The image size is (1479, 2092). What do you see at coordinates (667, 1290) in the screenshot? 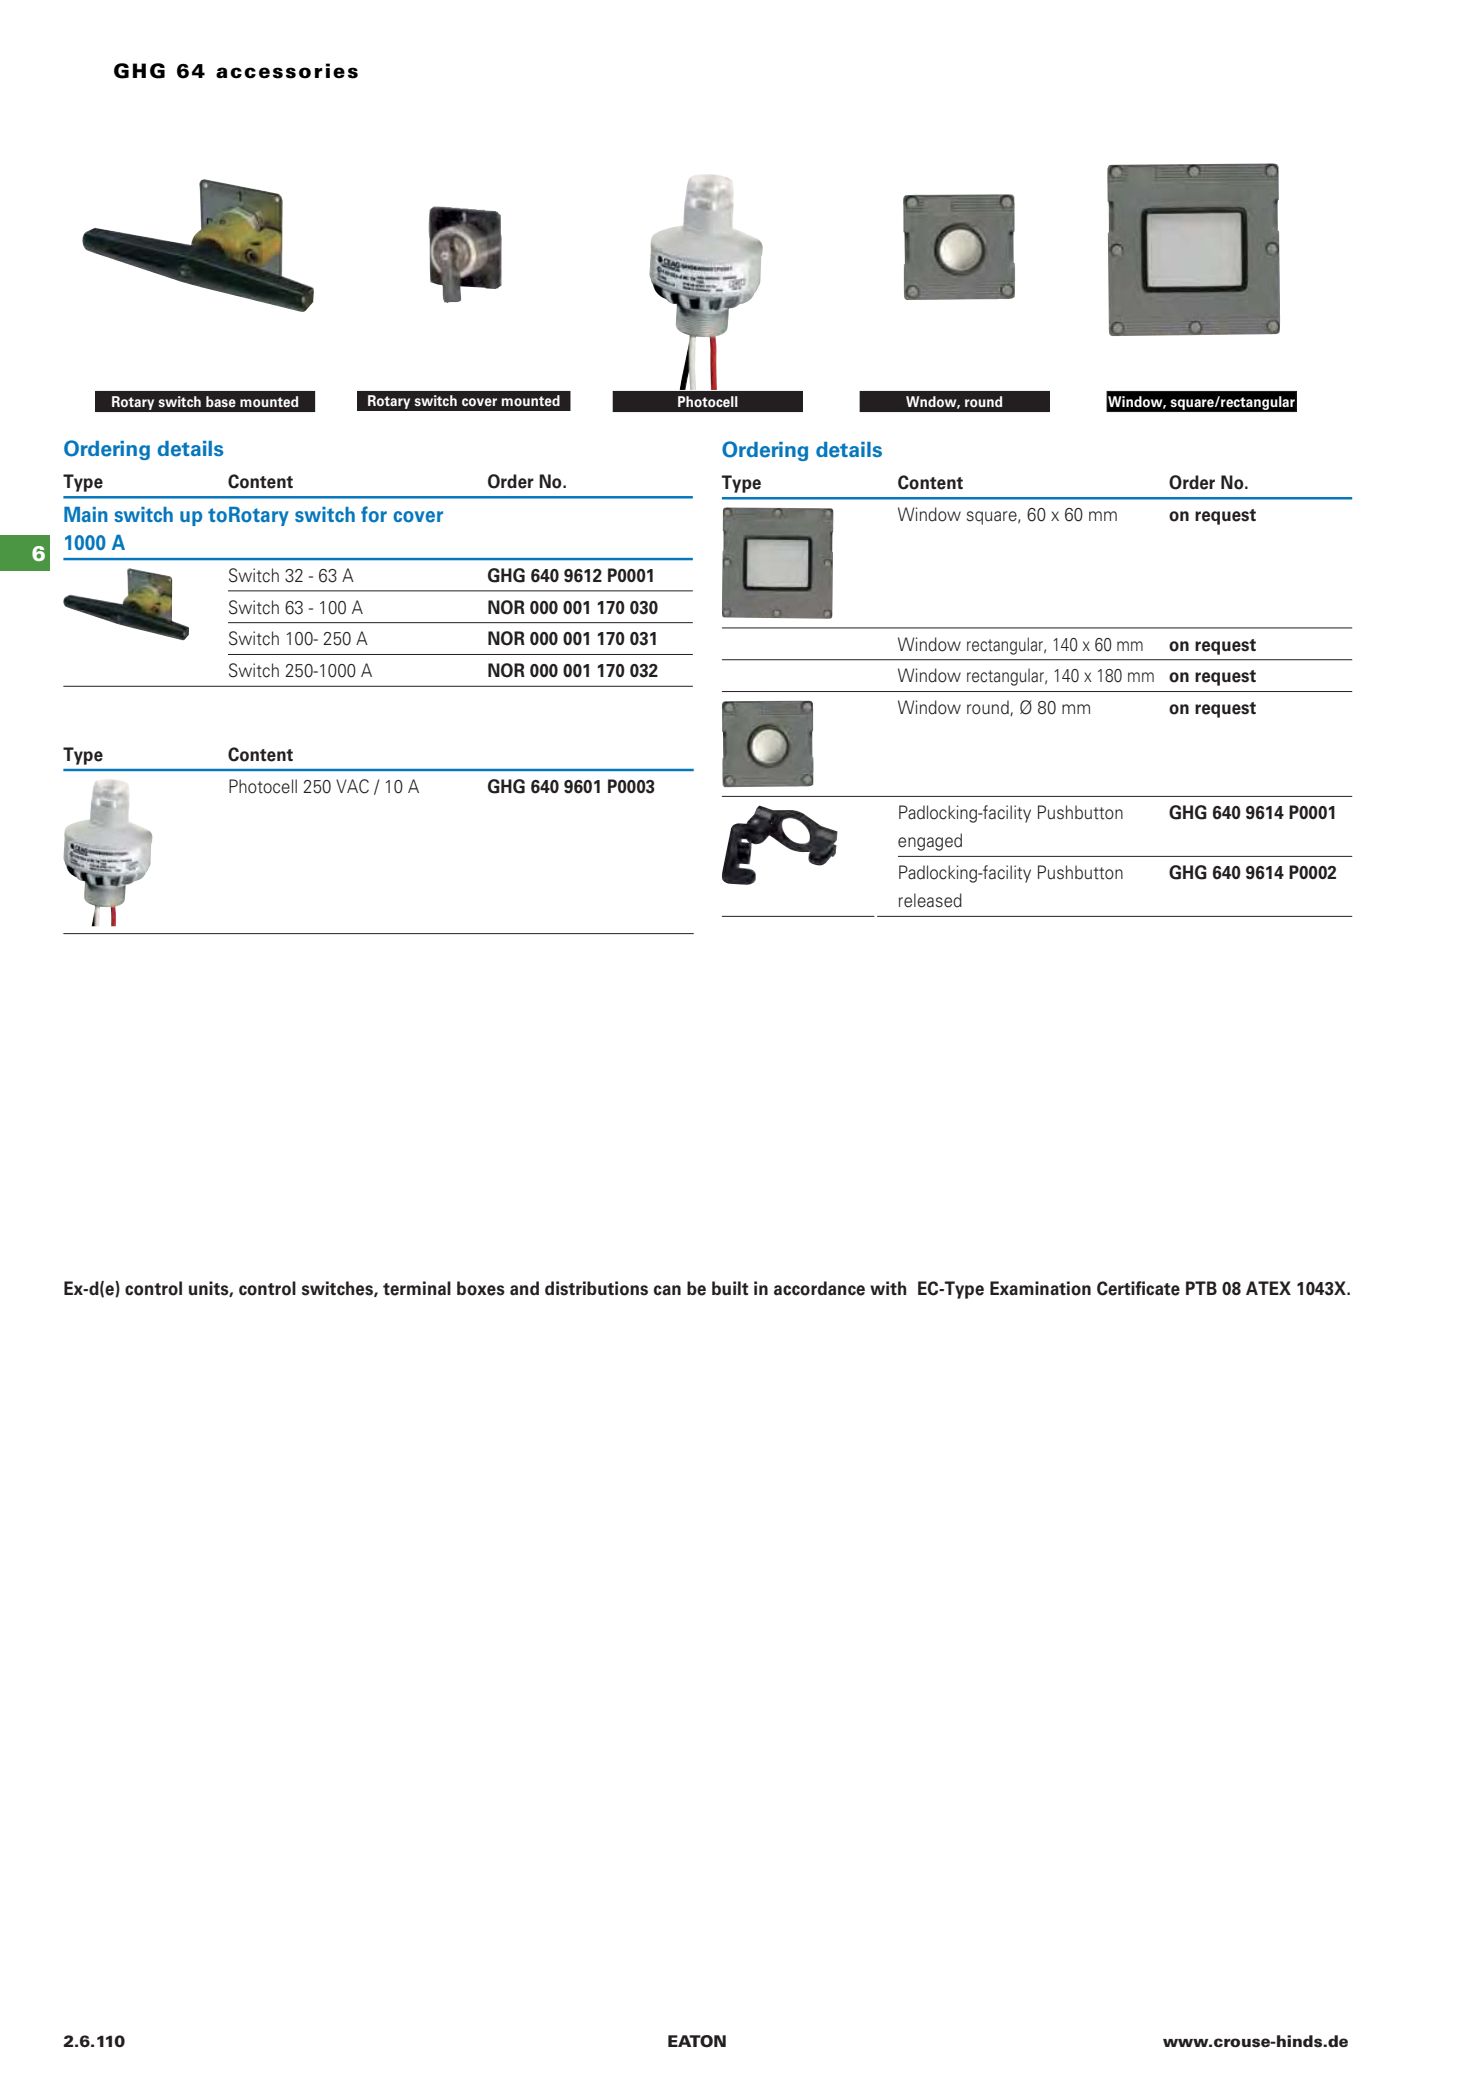
I see `can` at bounding box center [667, 1290].
